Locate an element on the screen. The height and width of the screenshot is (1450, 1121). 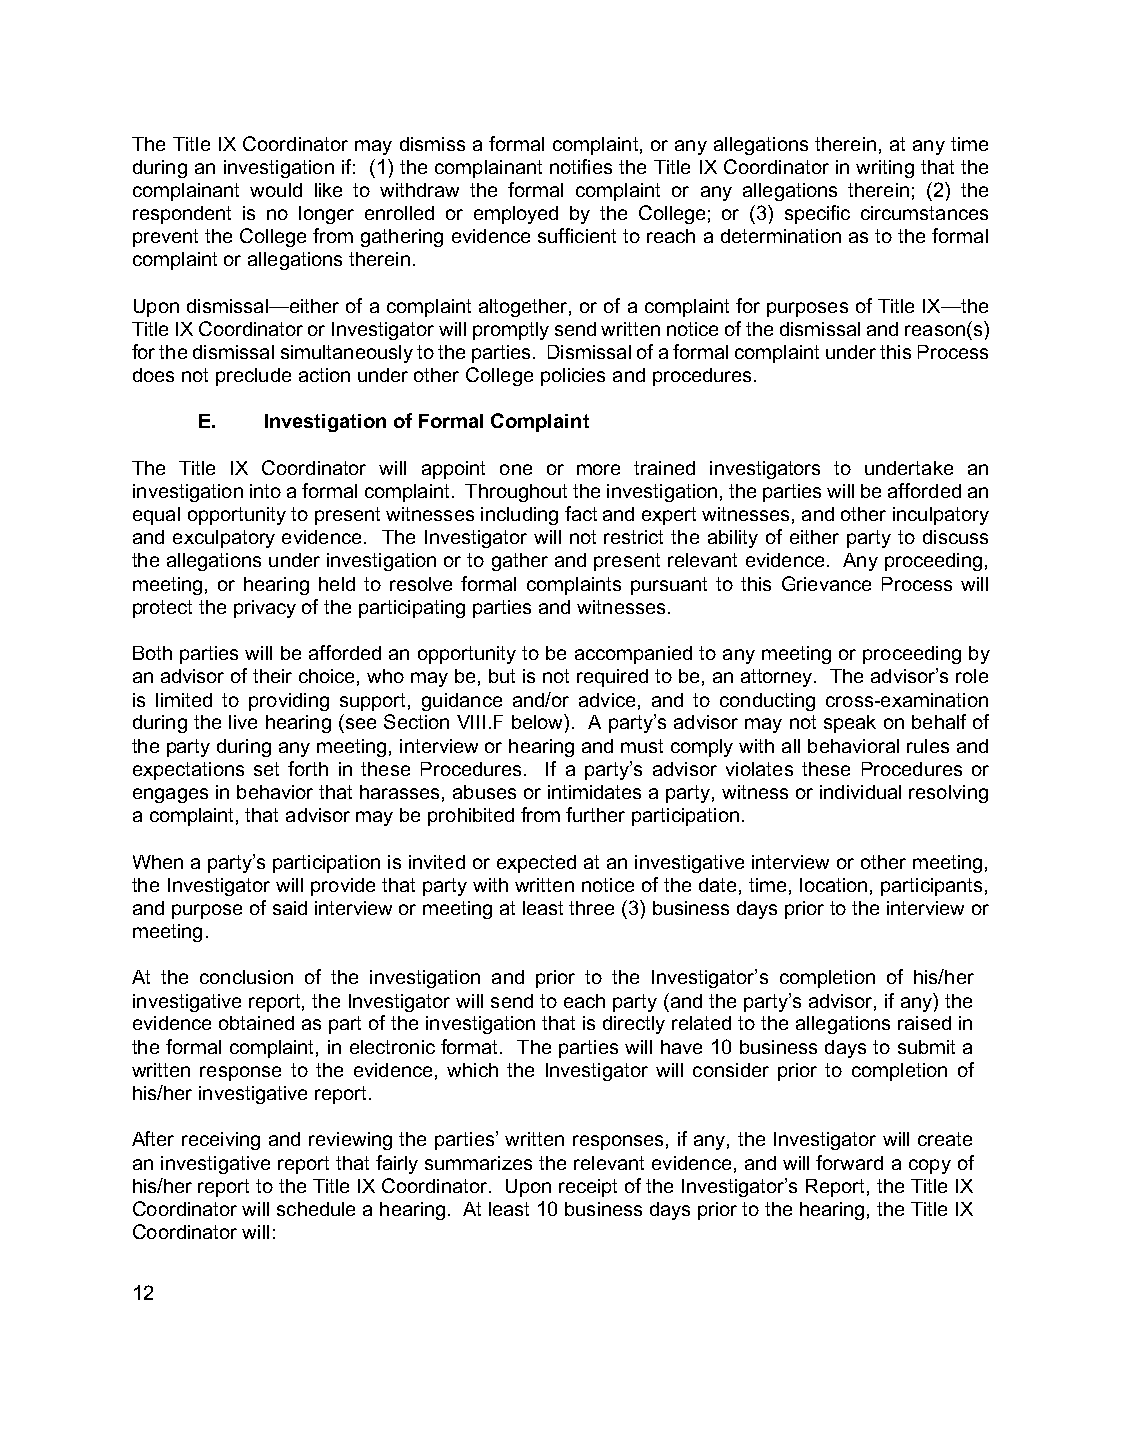
inculpatory is located at coordinates (941, 516).
